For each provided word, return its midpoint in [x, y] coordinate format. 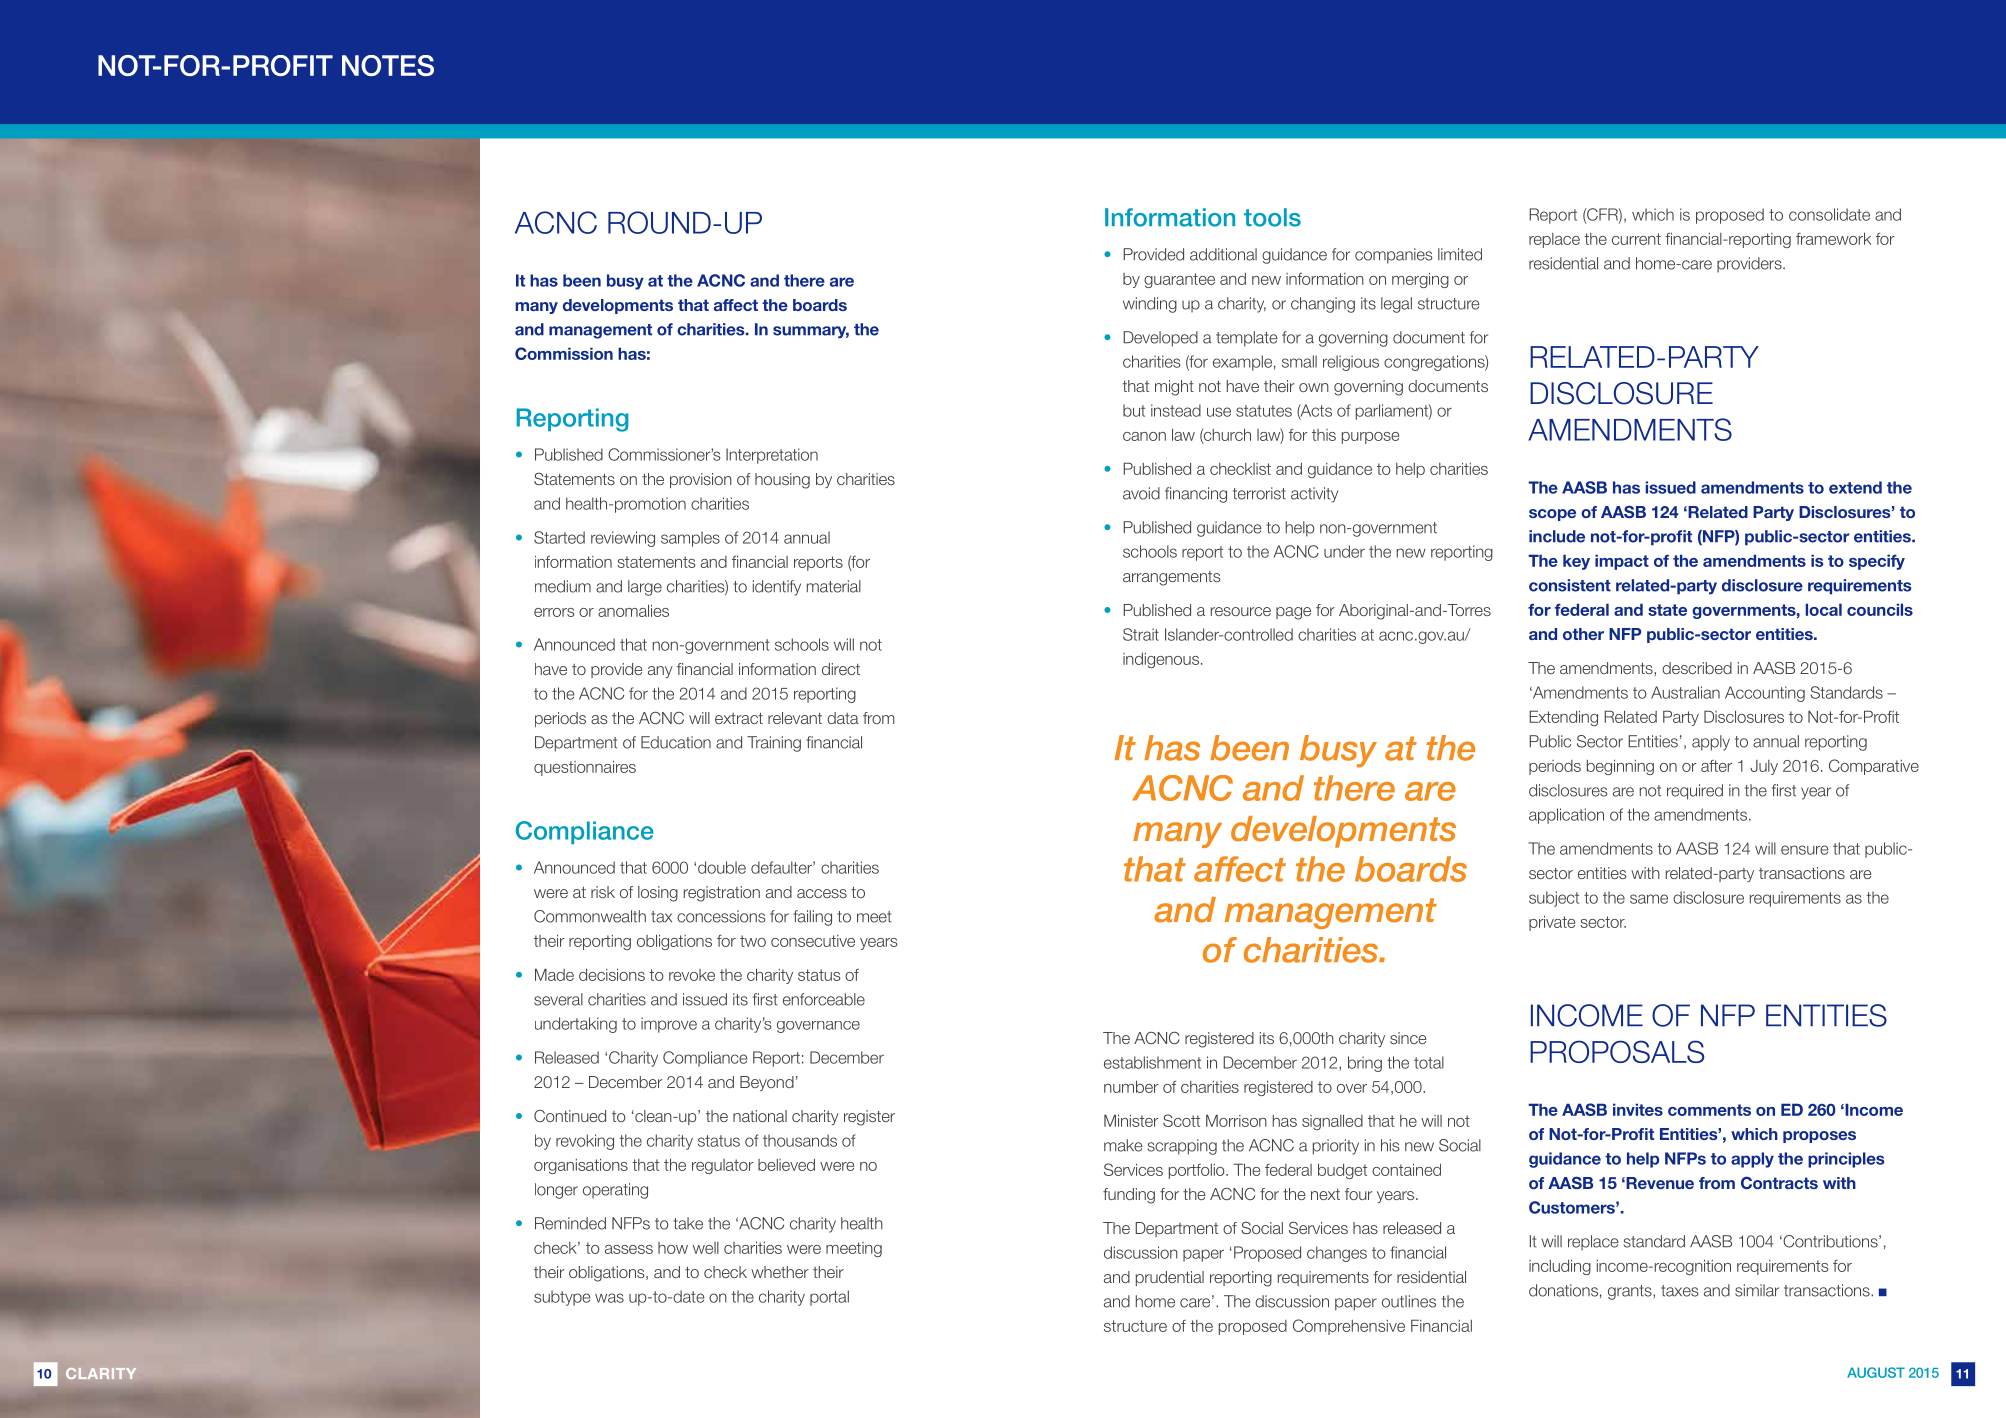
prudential [1170, 1278]
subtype [562, 1298]
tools [1272, 217]
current [1636, 239]
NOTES [388, 65]
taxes [1679, 1291]
